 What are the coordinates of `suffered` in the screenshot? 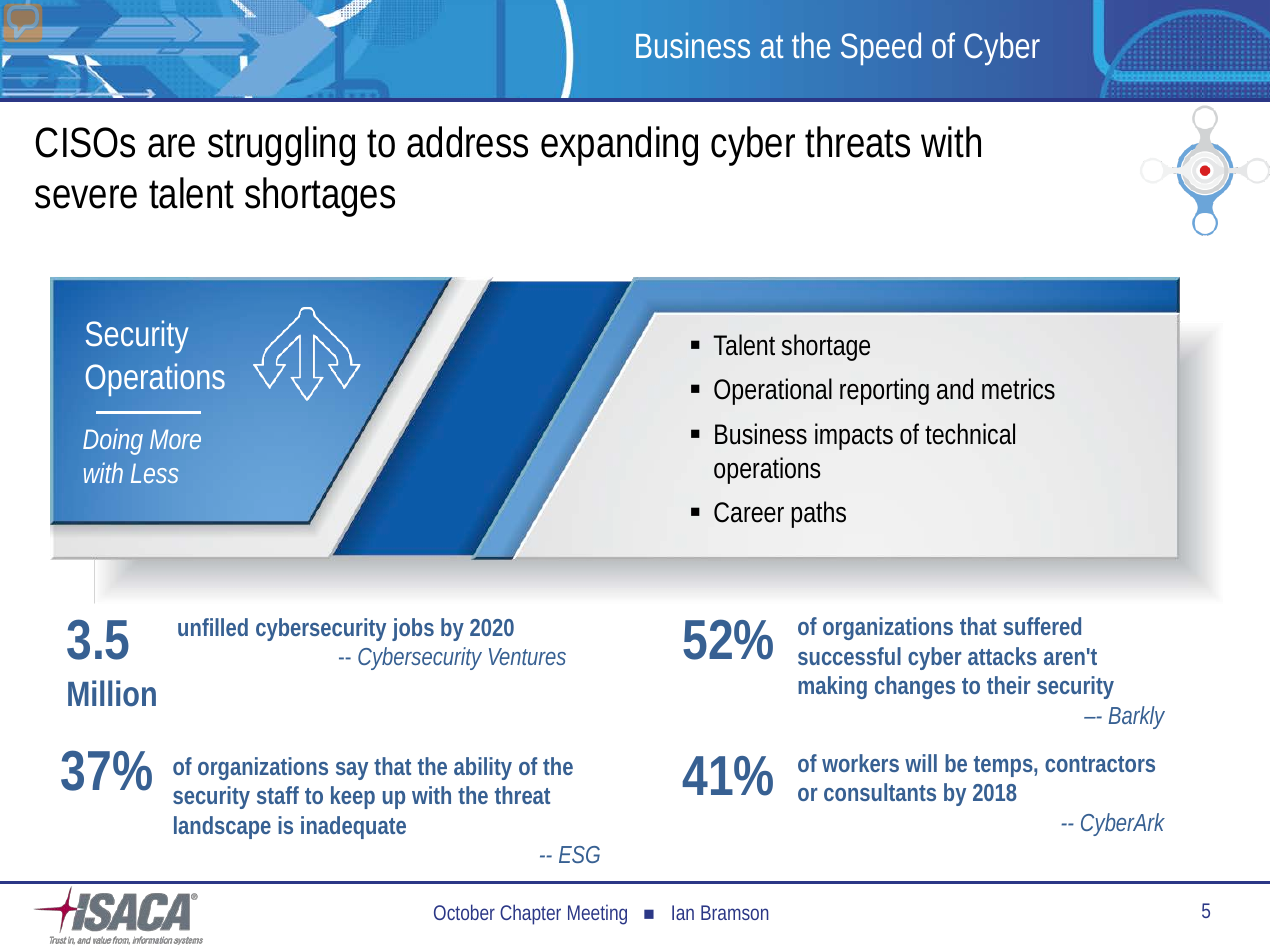 It's located at (1042, 626).
